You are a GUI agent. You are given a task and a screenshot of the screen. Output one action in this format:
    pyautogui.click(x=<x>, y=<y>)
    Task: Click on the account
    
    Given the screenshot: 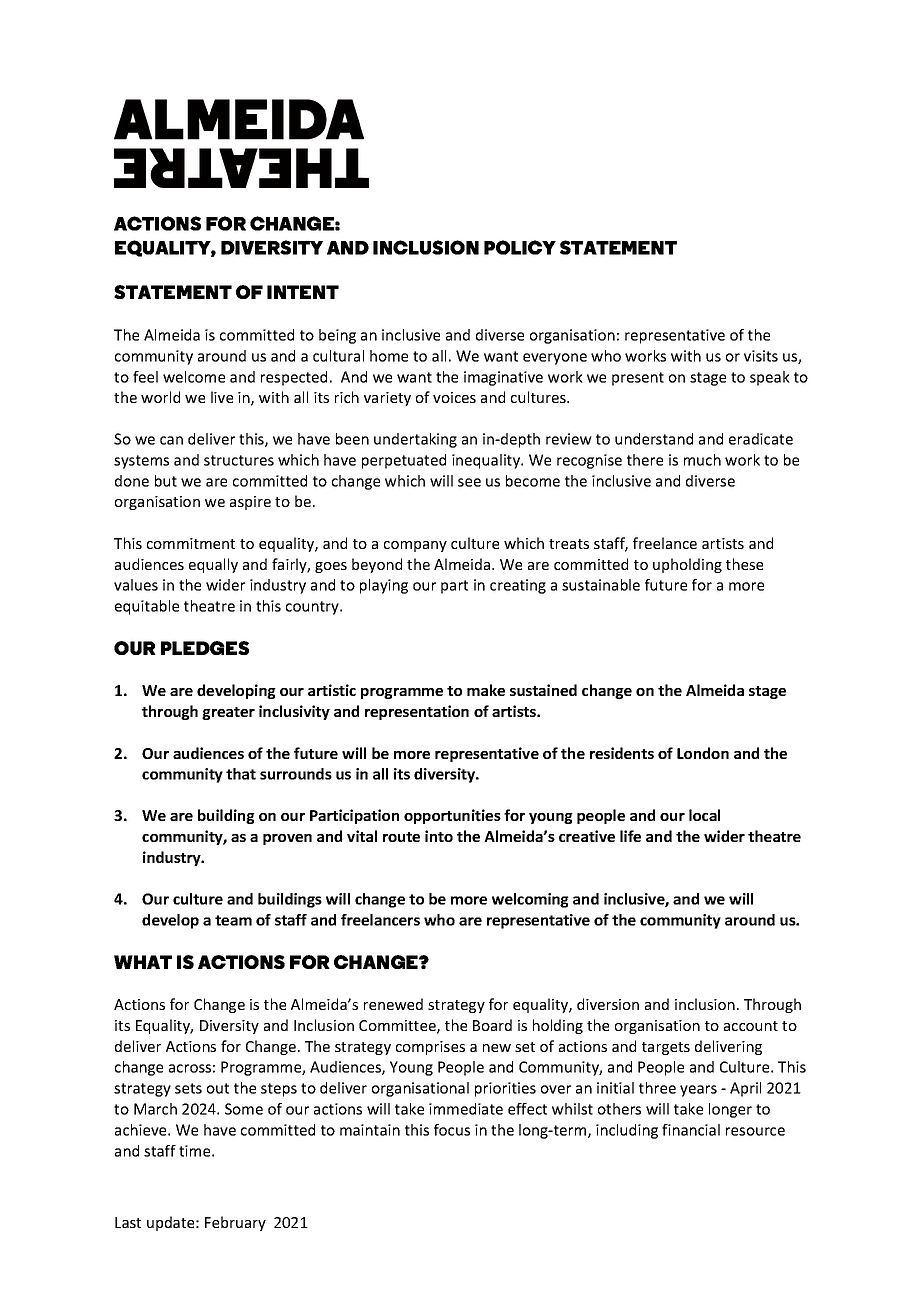 What is the action you would take?
    pyautogui.click(x=751, y=1026)
